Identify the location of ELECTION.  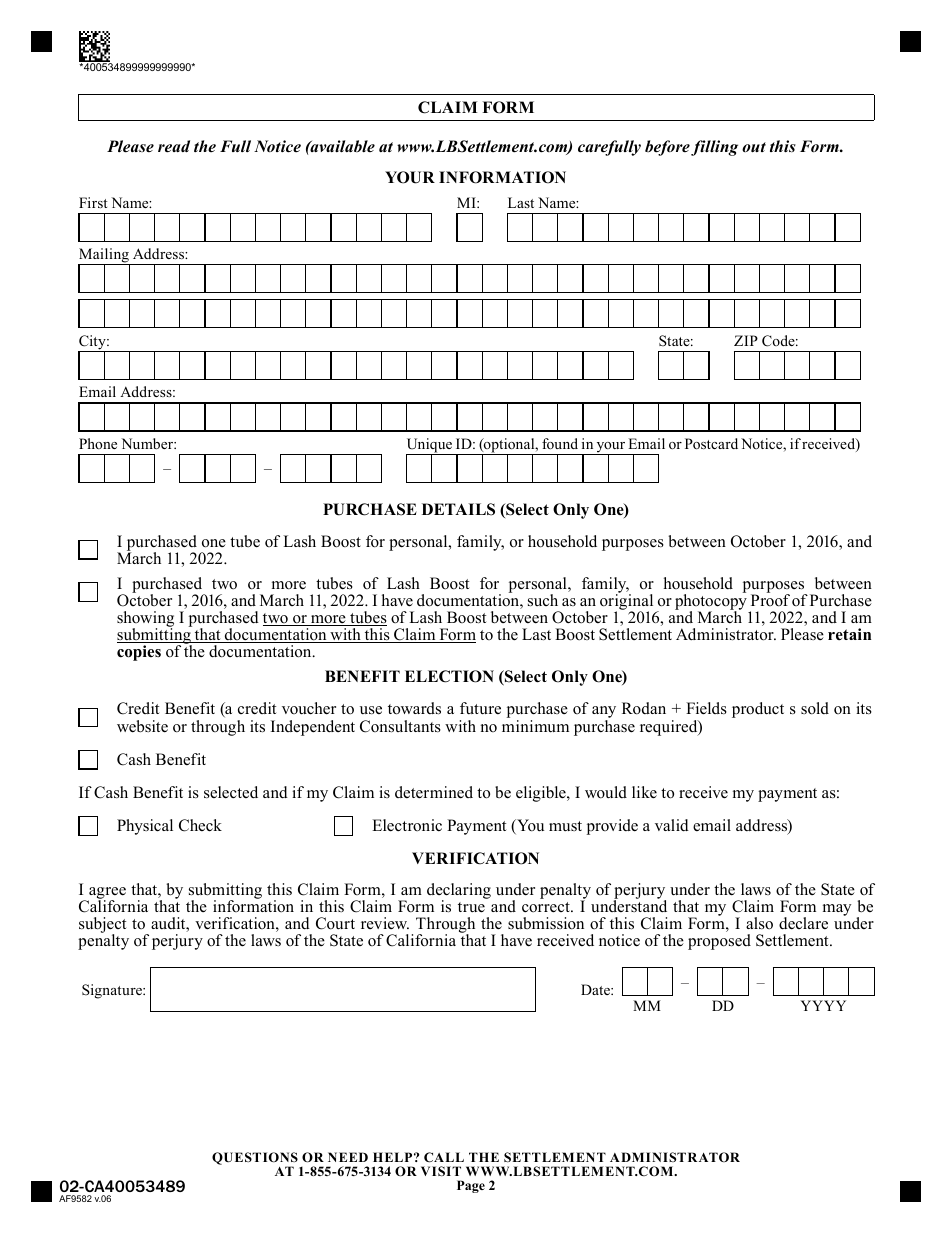
(449, 676).
